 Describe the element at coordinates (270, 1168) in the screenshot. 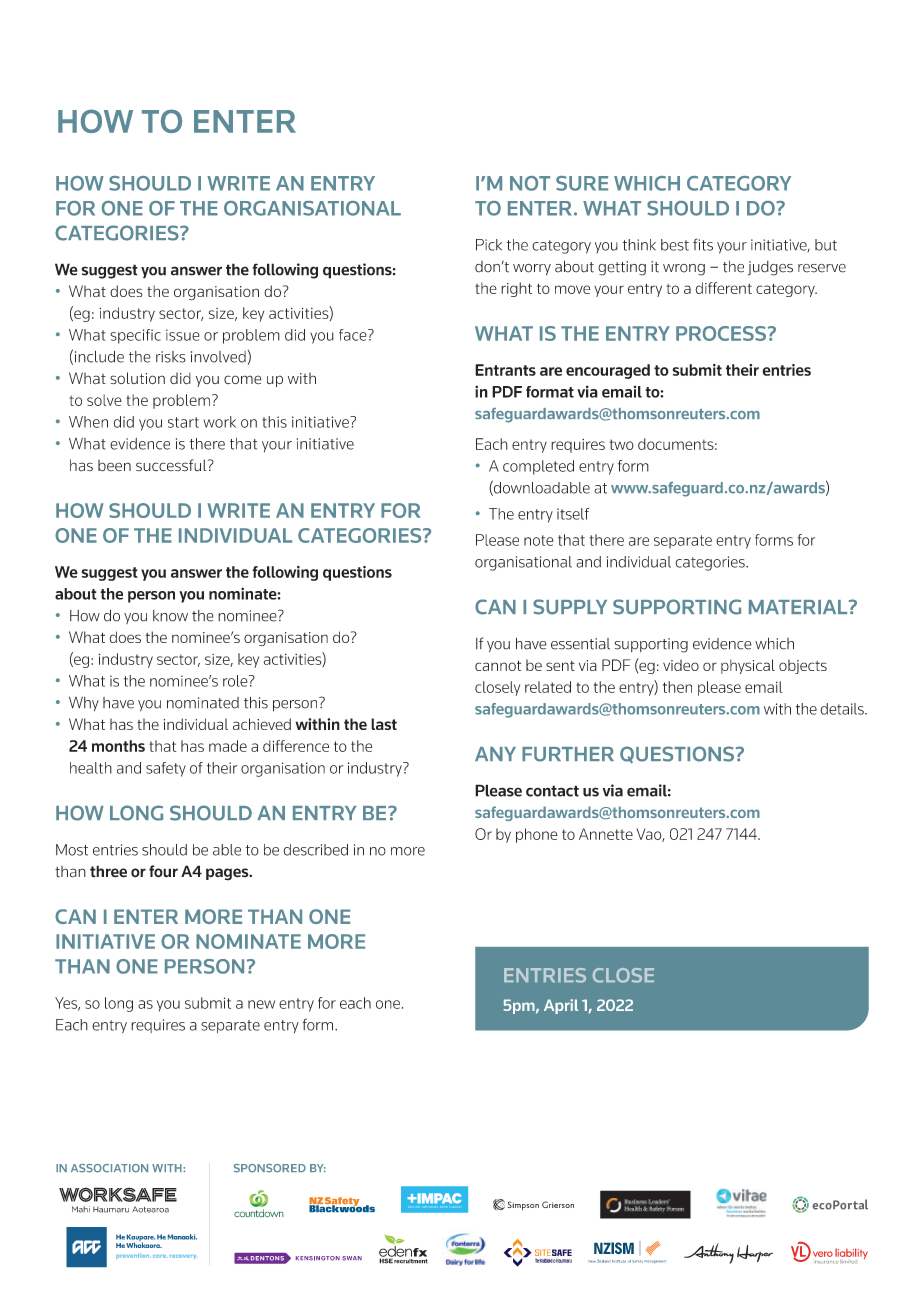

I see `SPONSORED` at that location.
